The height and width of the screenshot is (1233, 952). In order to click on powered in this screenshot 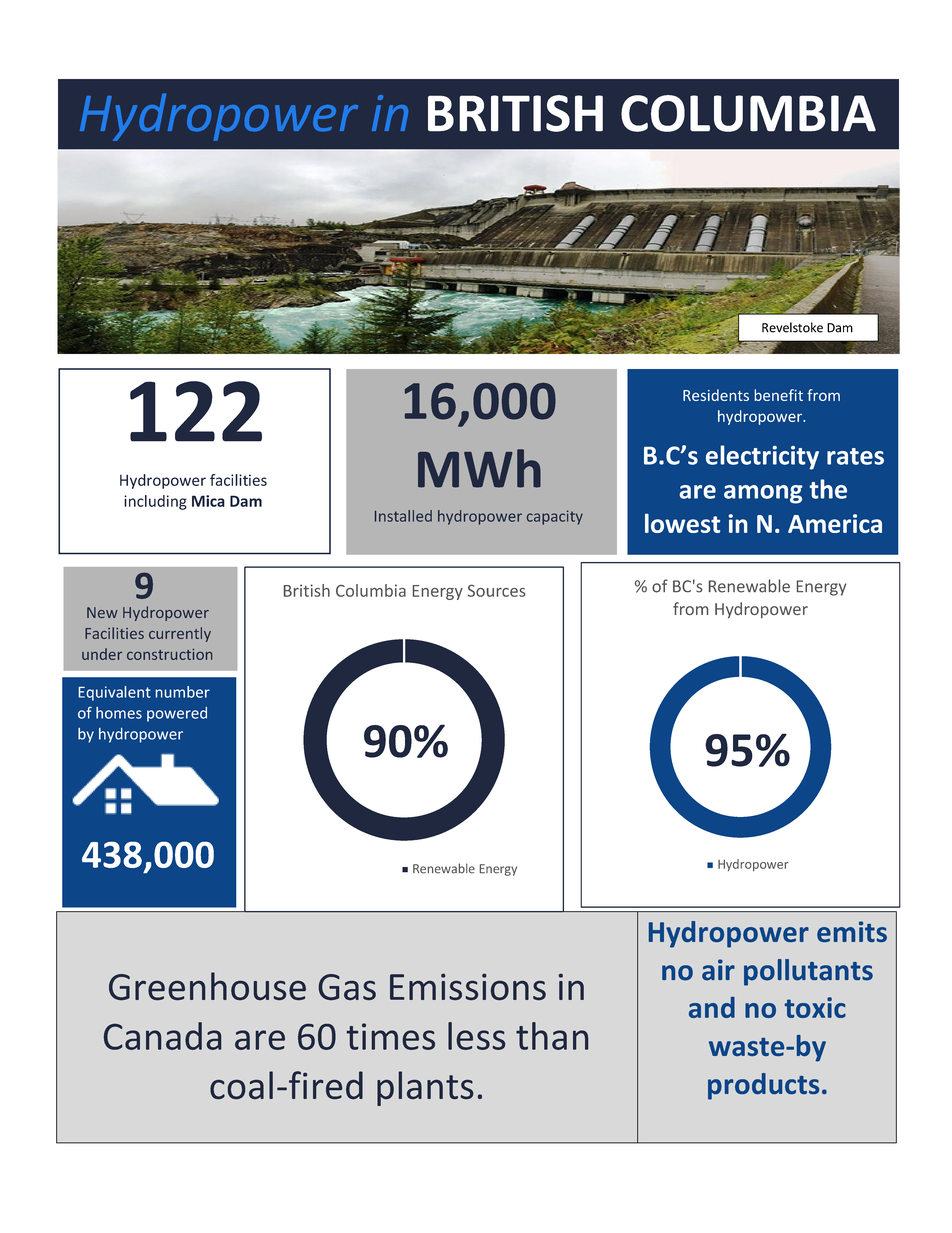, I will do `click(177, 714)`.
